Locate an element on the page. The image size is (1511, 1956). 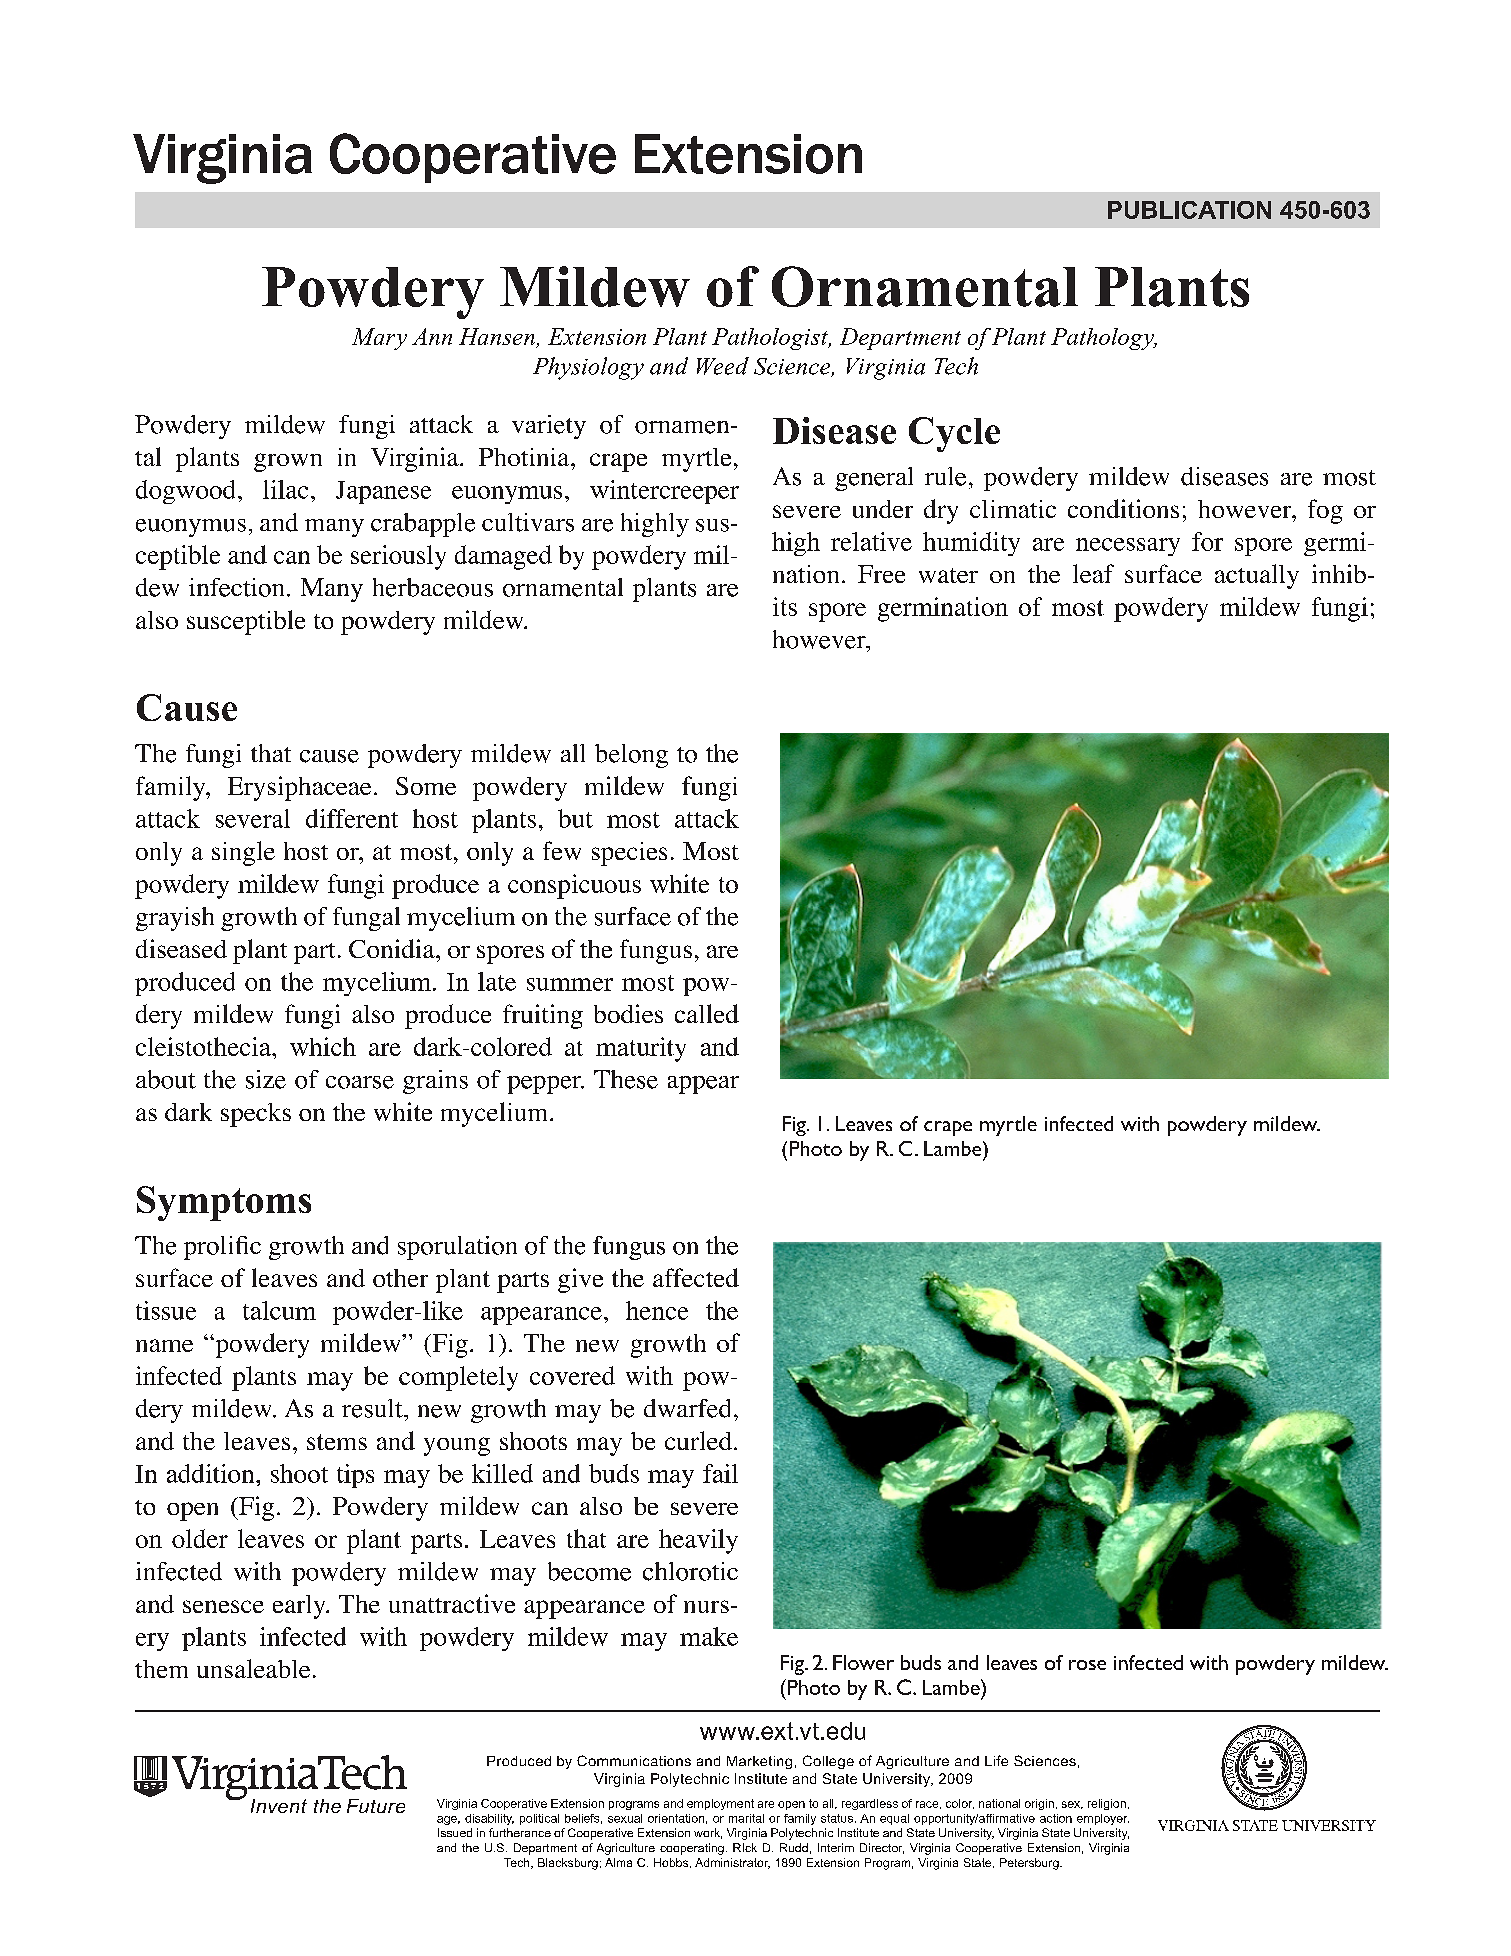
stems is located at coordinates (337, 1442).
